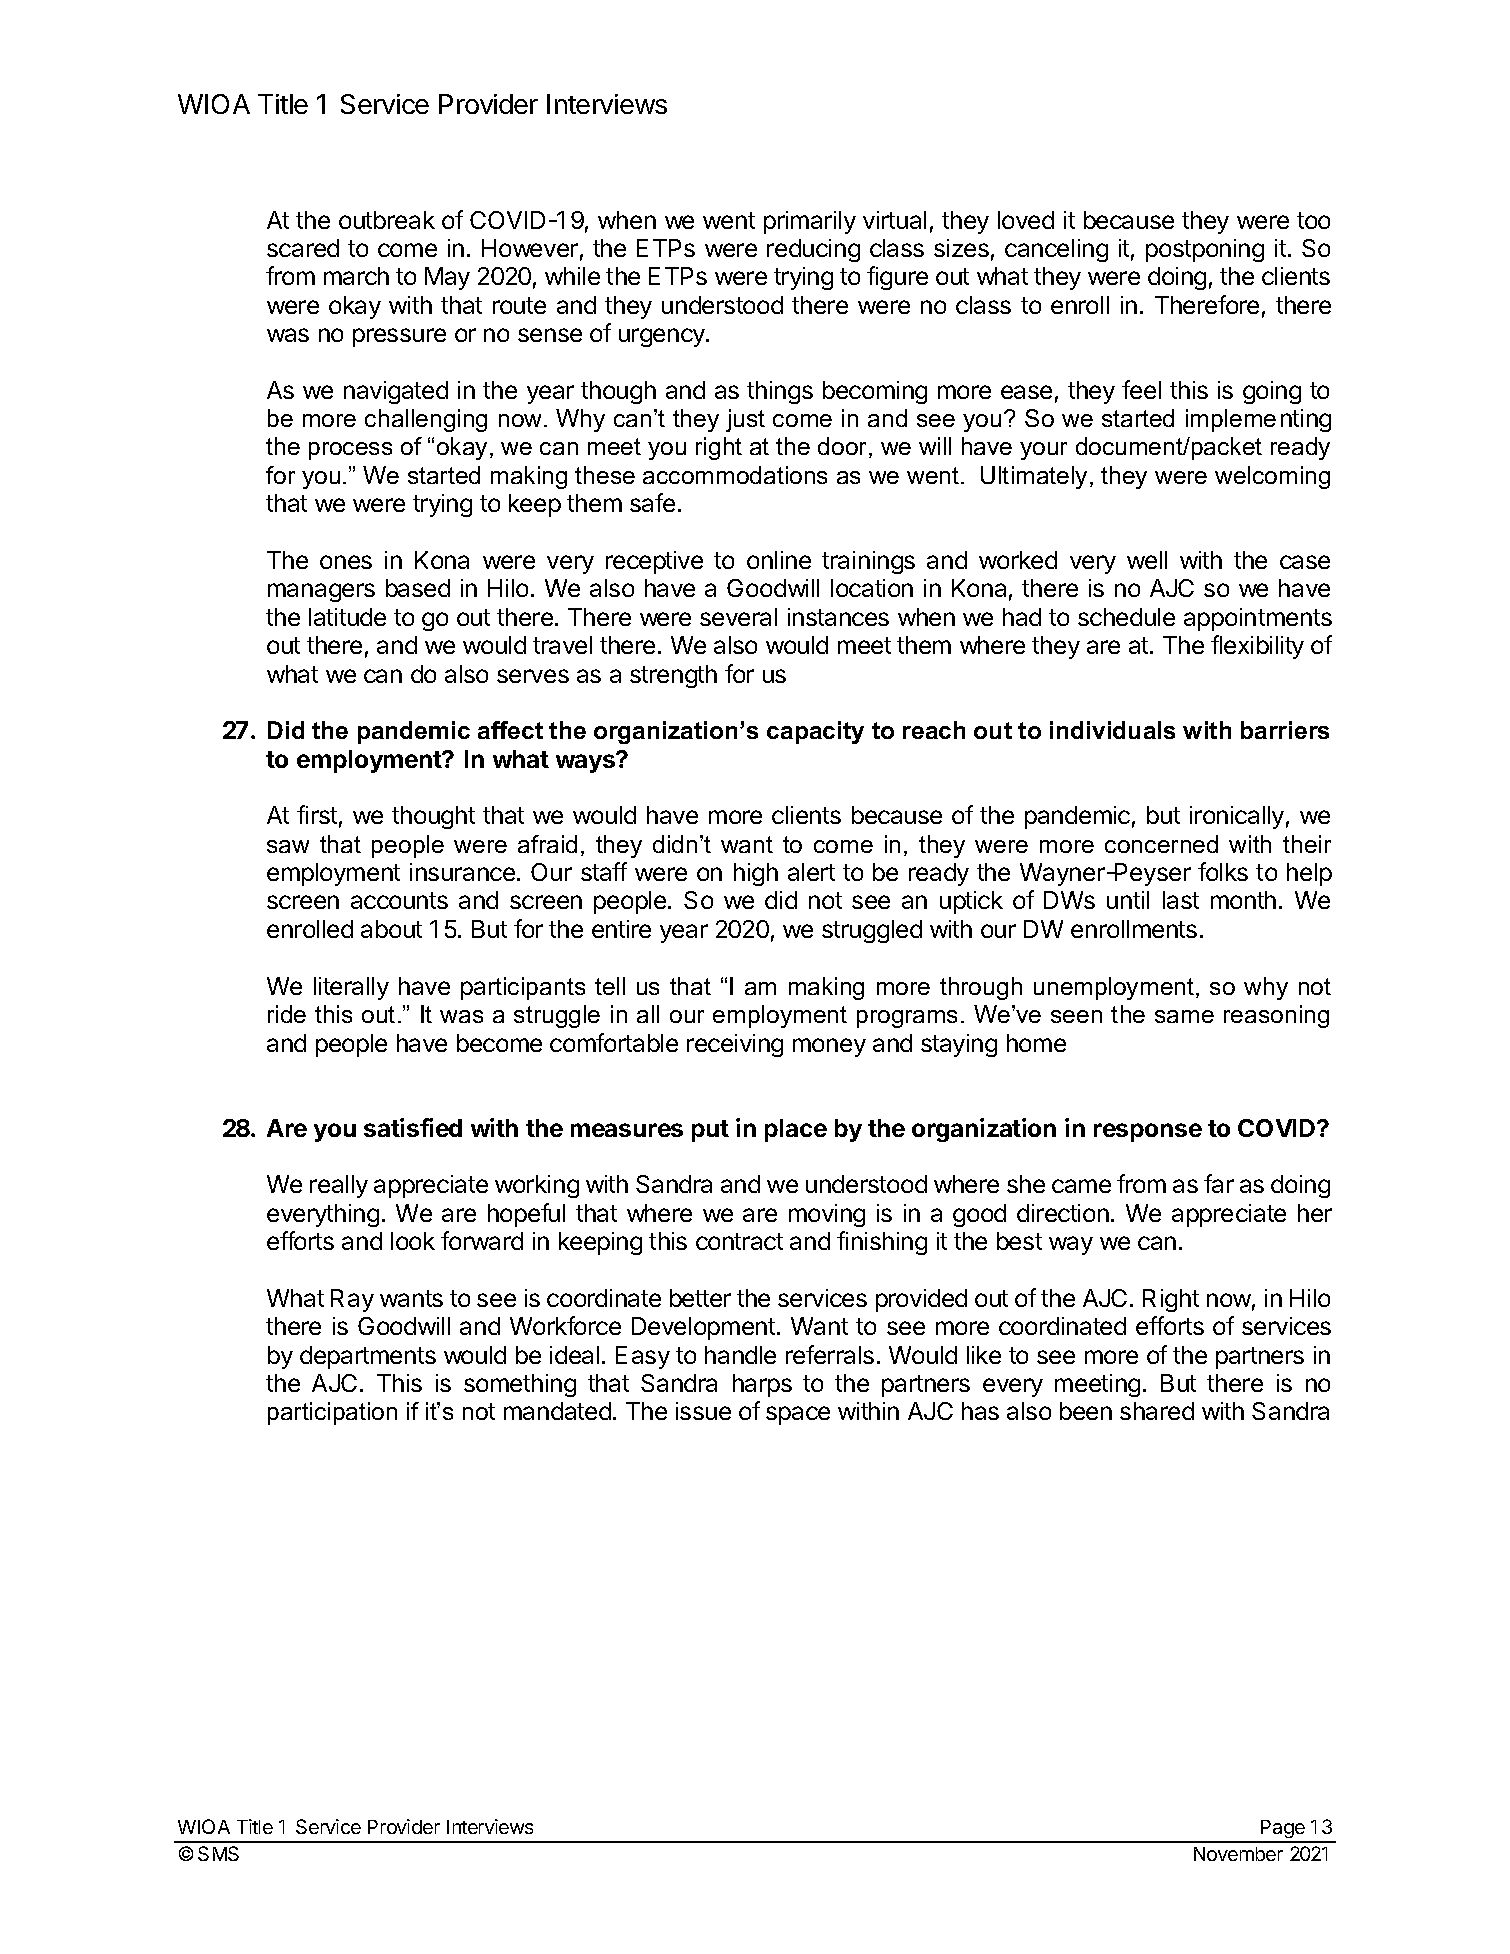  What do you see at coordinates (779, 560) in the screenshot?
I see `online` at bounding box center [779, 560].
